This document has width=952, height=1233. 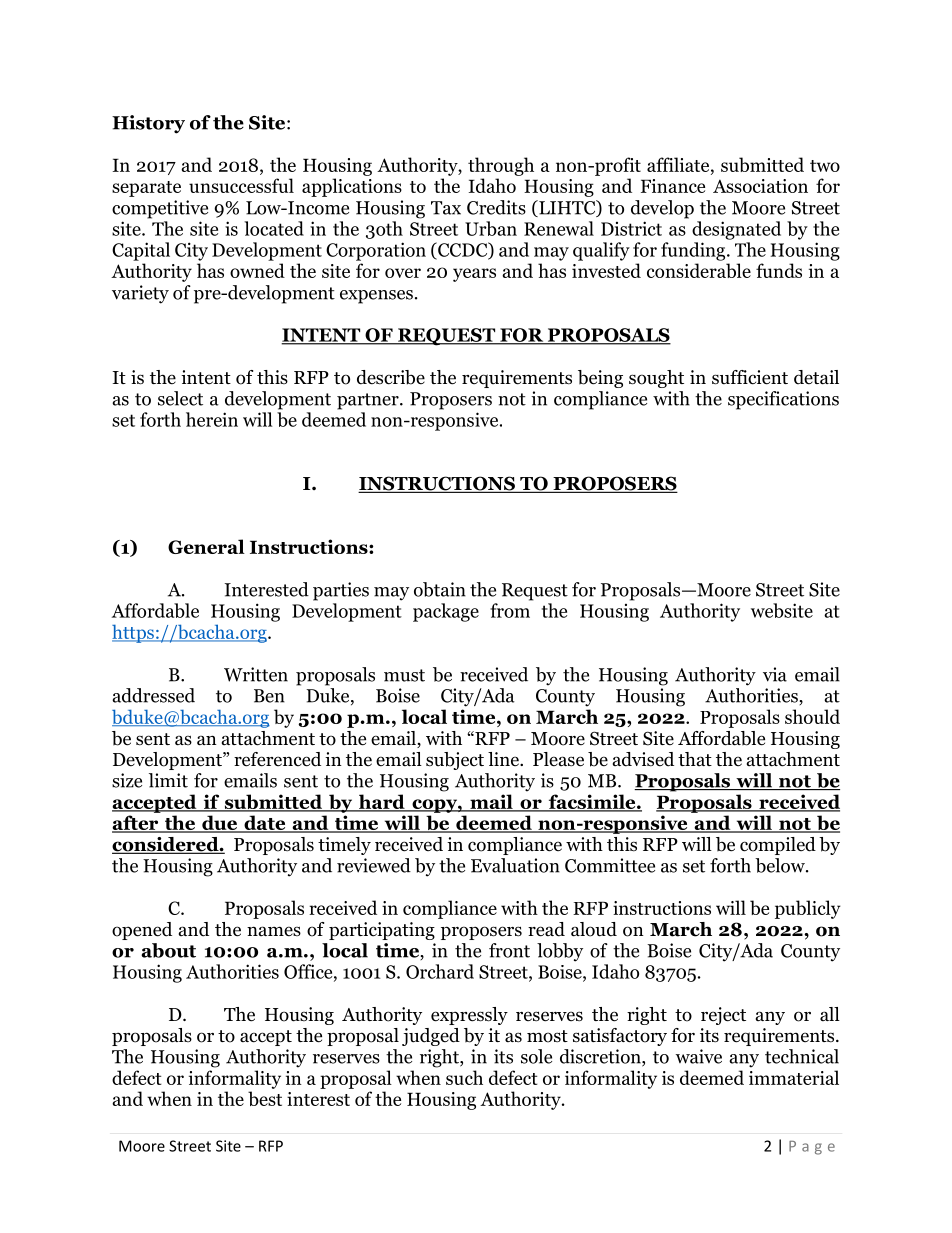 I want to click on Evaluation, so click(x=515, y=865).
